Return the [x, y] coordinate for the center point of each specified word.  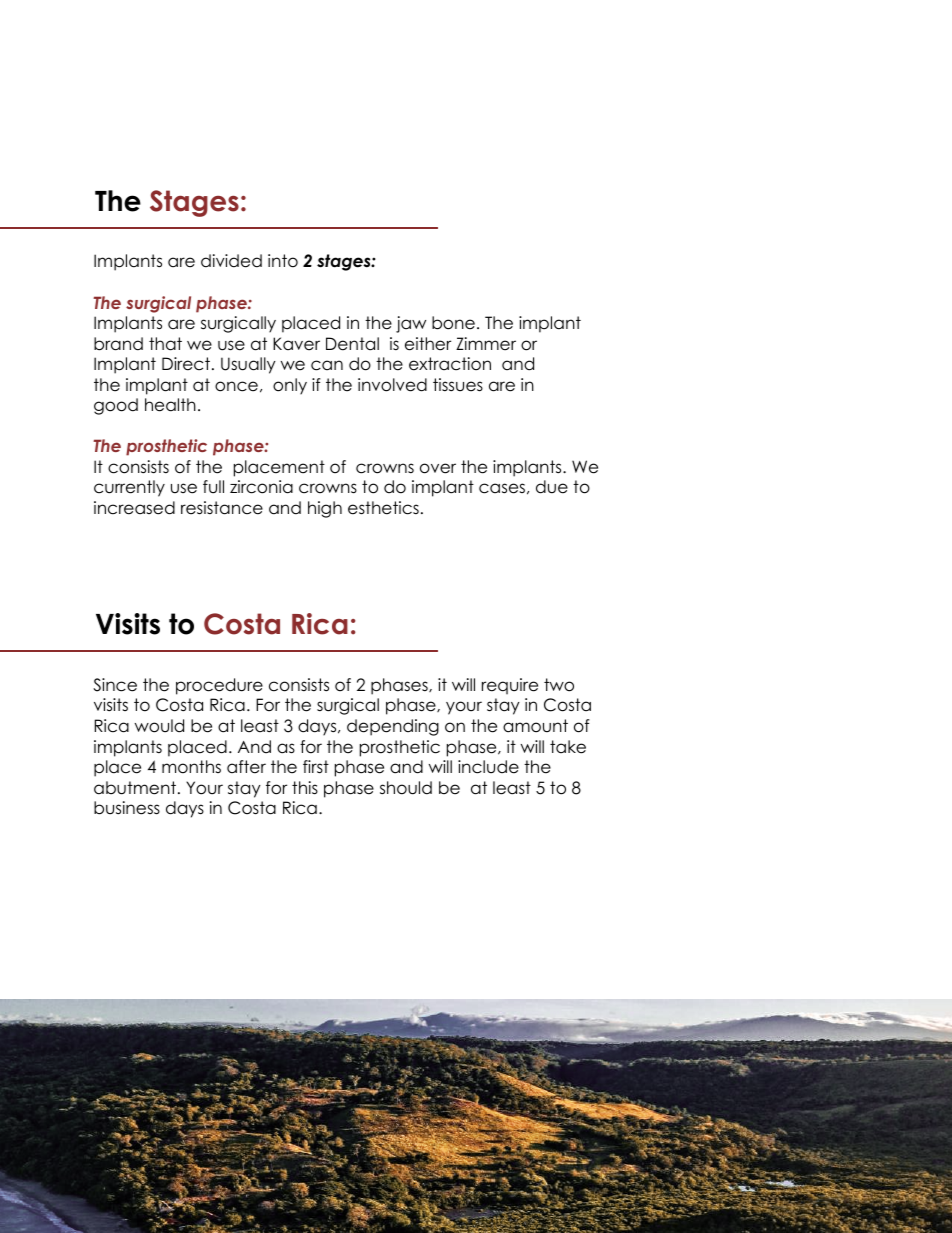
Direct [186, 364]
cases [502, 488]
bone [453, 323]
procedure [219, 686]
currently [129, 488]
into [283, 261]
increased [134, 508]
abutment [135, 788]
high [325, 509]
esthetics [383, 508]
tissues [458, 385]
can [327, 365]
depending [393, 727]
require [510, 686]
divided [231, 261]
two [559, 685]
